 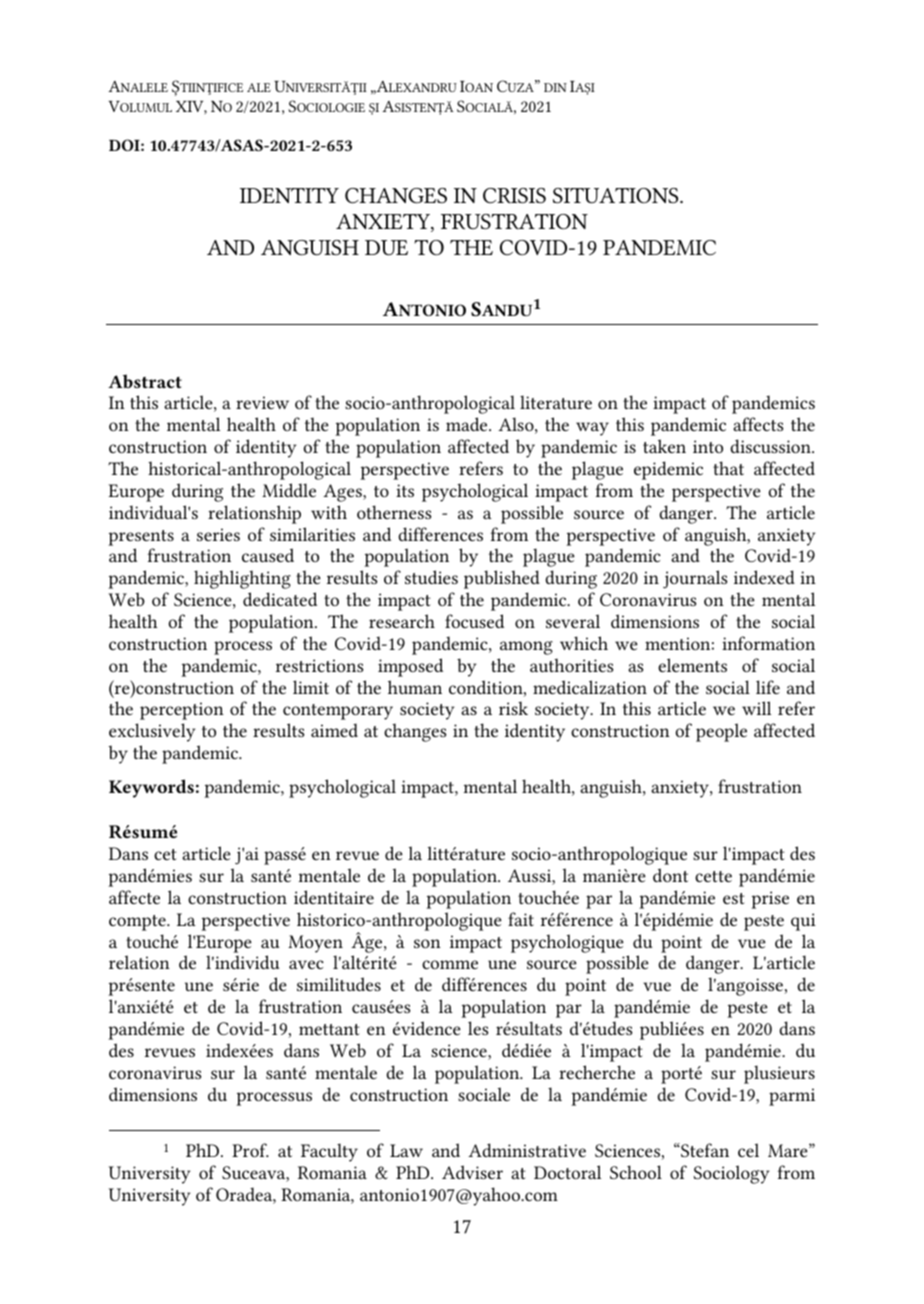 I want to click on DIN, so click(x=555, y=87).
